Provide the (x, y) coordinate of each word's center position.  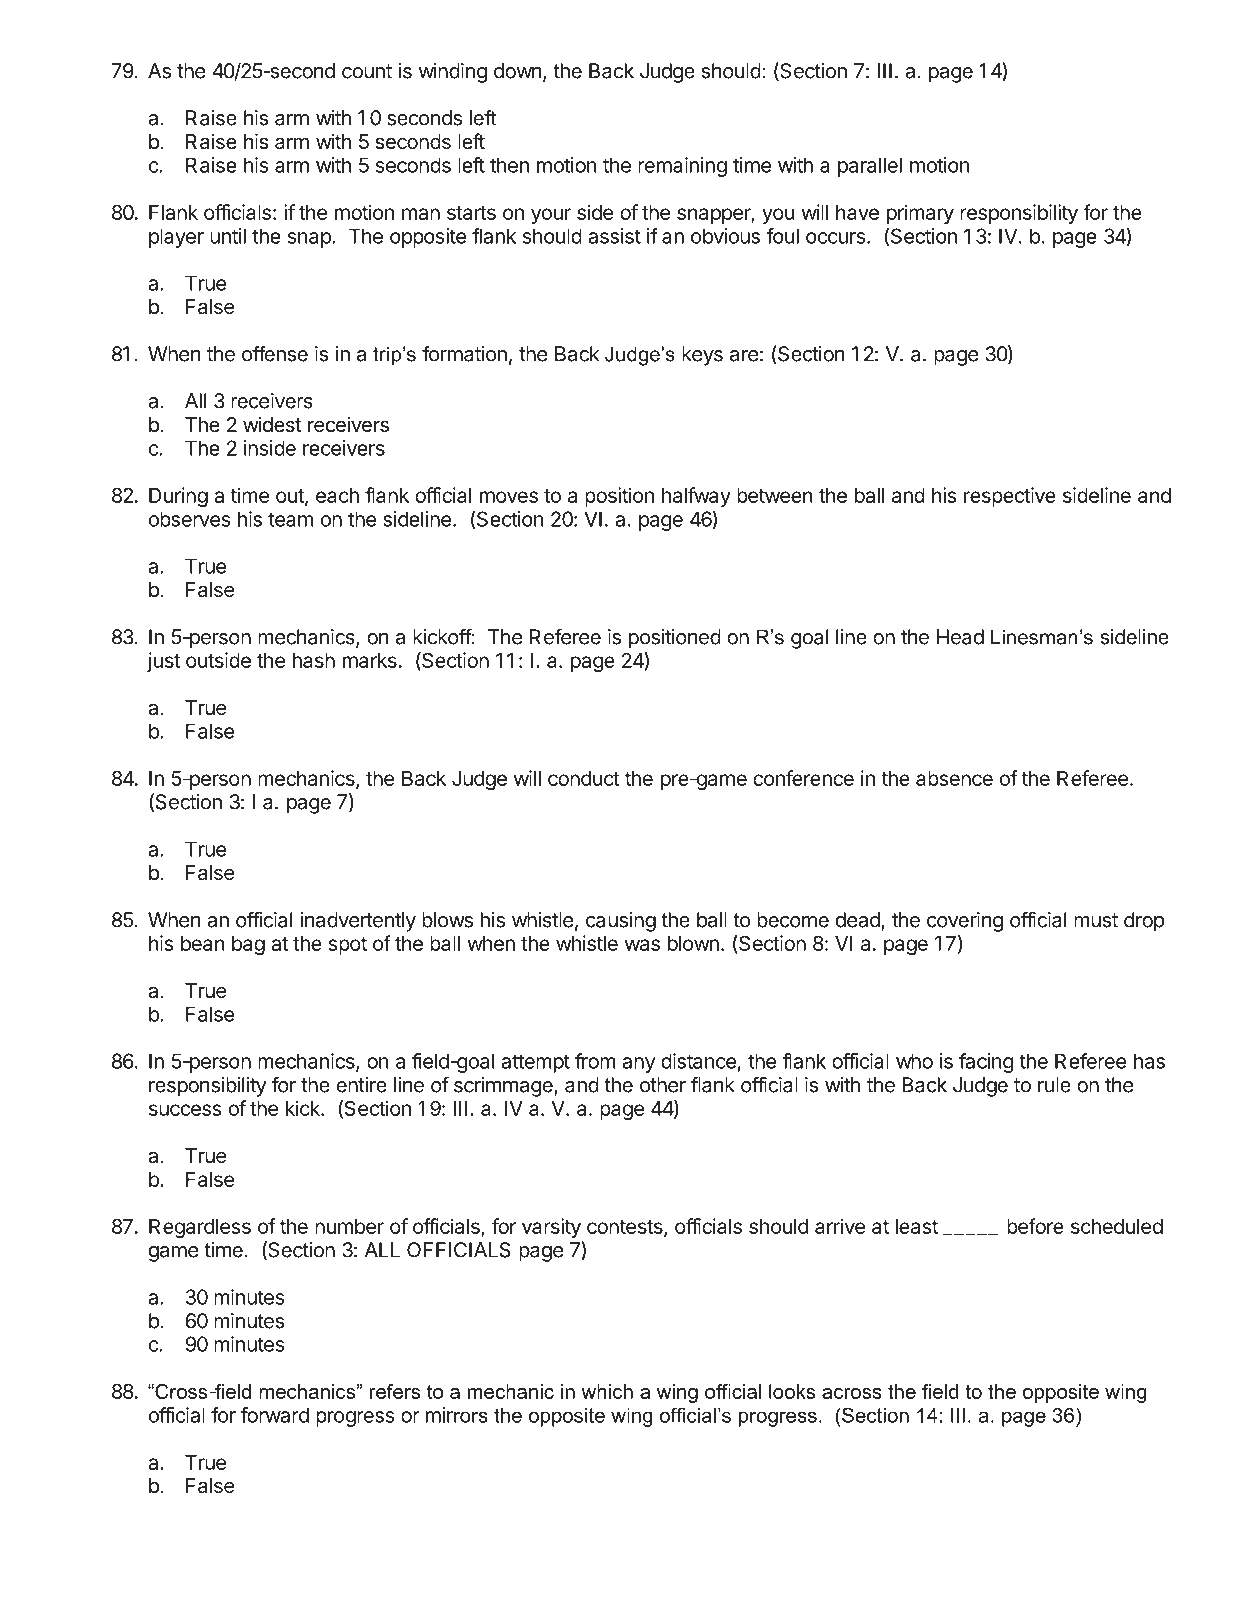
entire (362, 1085)
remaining (682, 167)
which (607, 1391)
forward (275, 1415)
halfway (696, 497)
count (367, 71)
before (1035, 1226)
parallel (870, 167)
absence (954, 778)
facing (986, 1063)
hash (314, 660)
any (639, 1065)
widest (272, 424)
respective (1010, 497)
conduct (584, 778)
